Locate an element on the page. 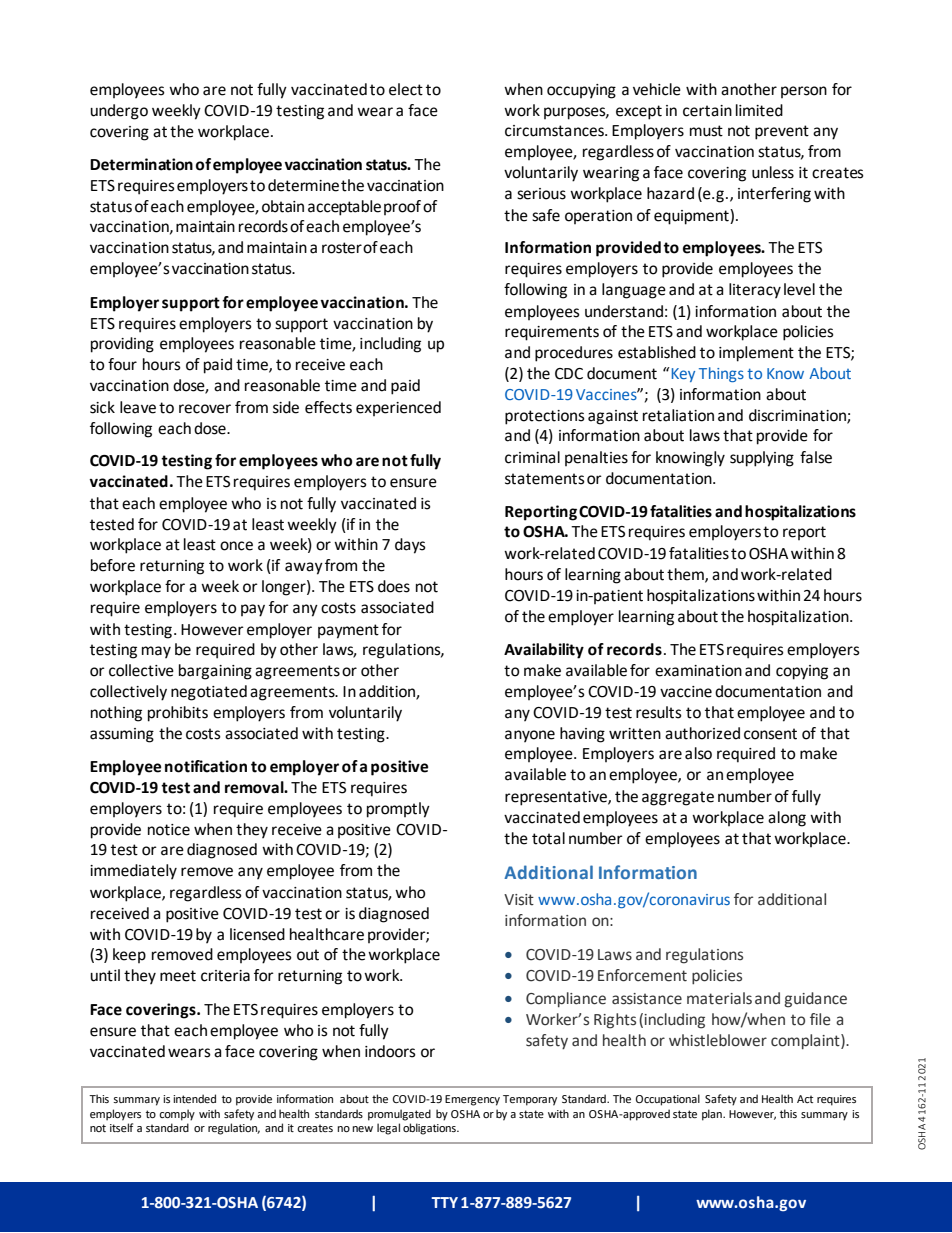 The width and height of the document is (952, 1233). may is located at coordinates (156, 652).
